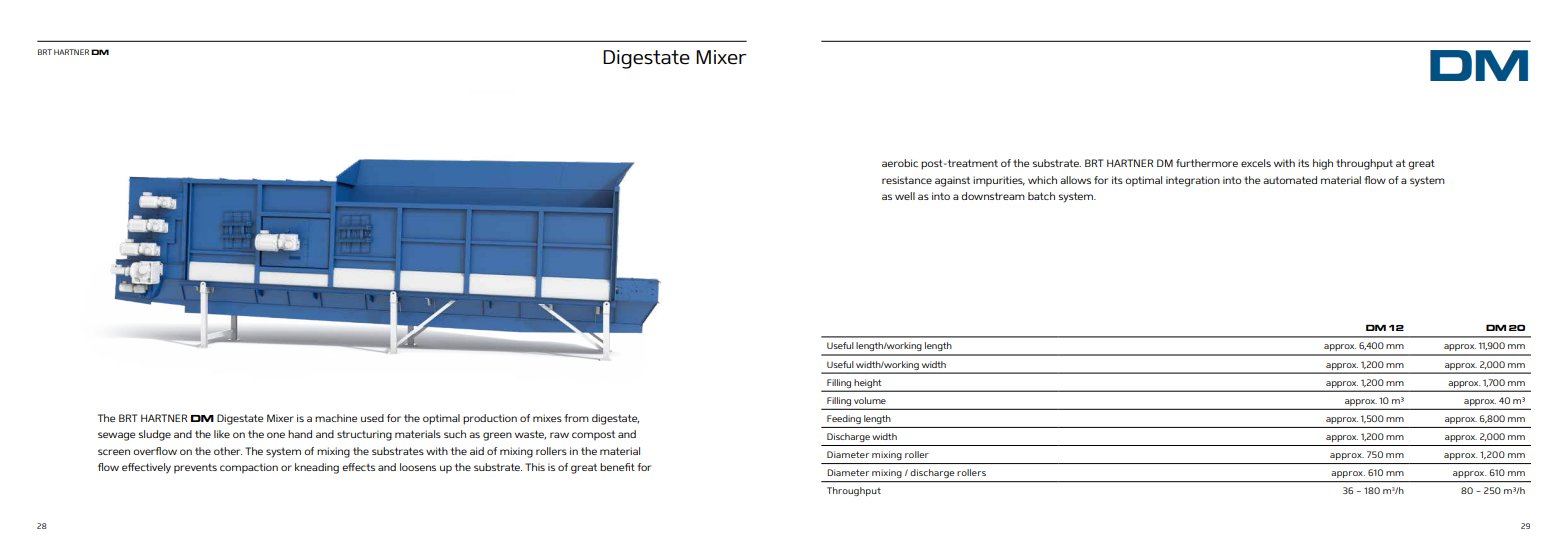 The width and height of the image is (1568, 552). I want to click on integration, so click(1193, 181).
